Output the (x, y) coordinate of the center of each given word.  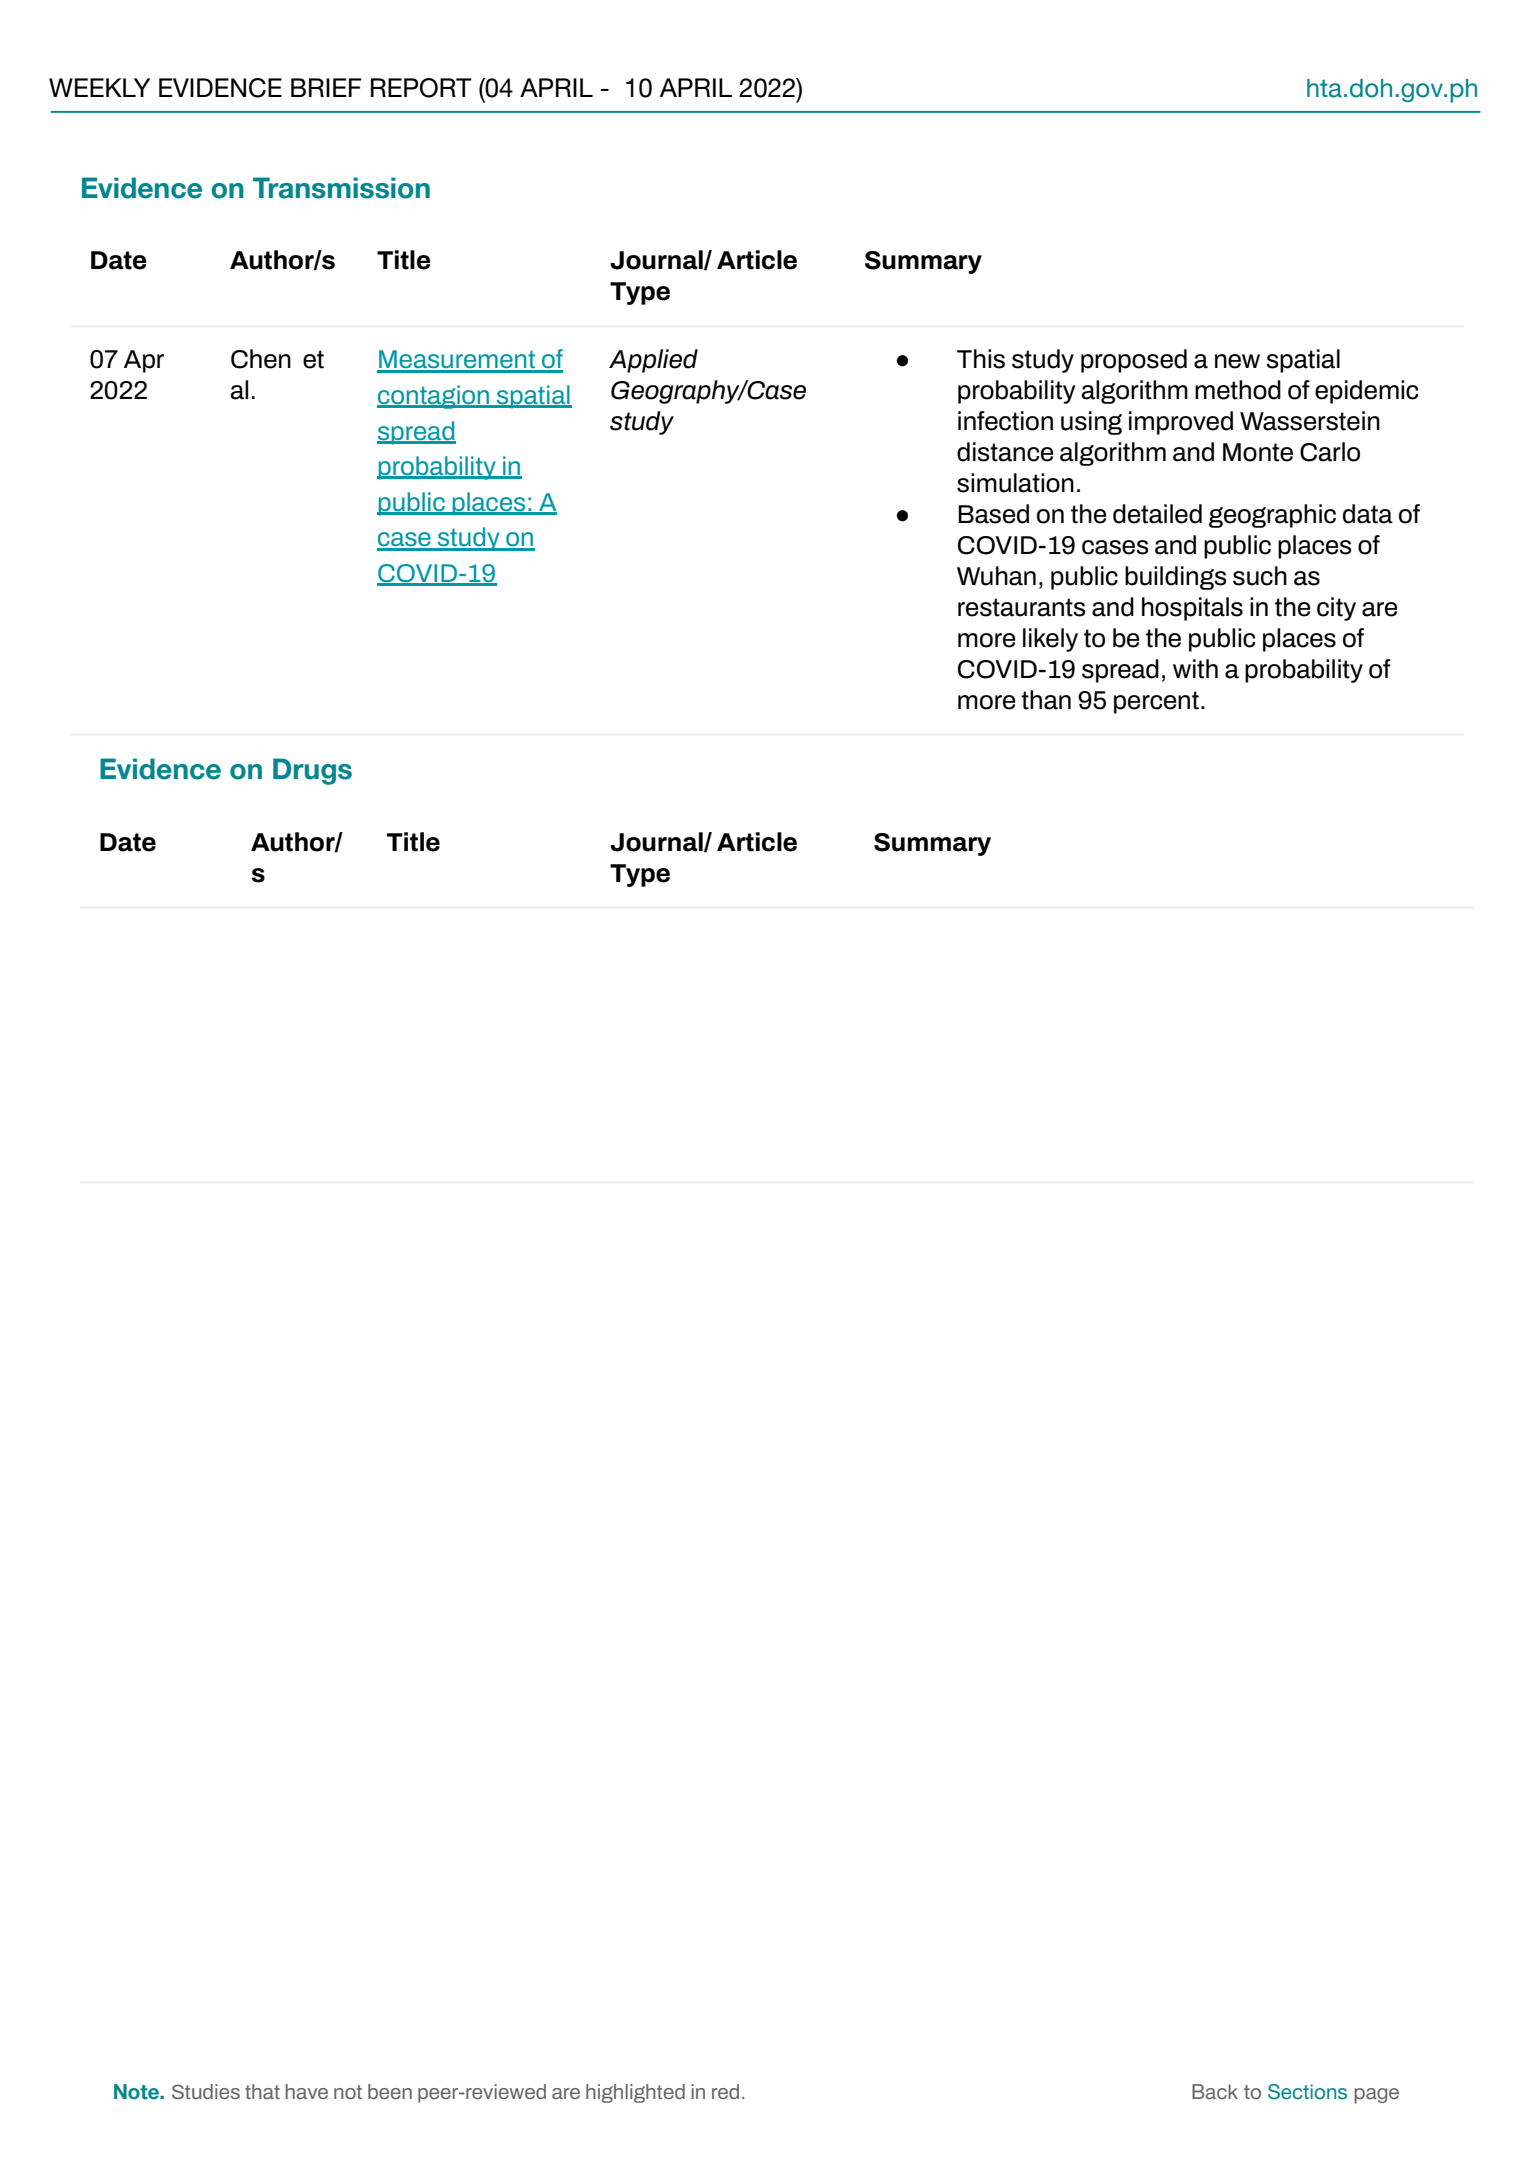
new (1237, 361)
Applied (653, 361)
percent (1156, 702)
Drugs (312, 771)
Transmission (341, 188)
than (1046, 700)
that (262, 2091)
